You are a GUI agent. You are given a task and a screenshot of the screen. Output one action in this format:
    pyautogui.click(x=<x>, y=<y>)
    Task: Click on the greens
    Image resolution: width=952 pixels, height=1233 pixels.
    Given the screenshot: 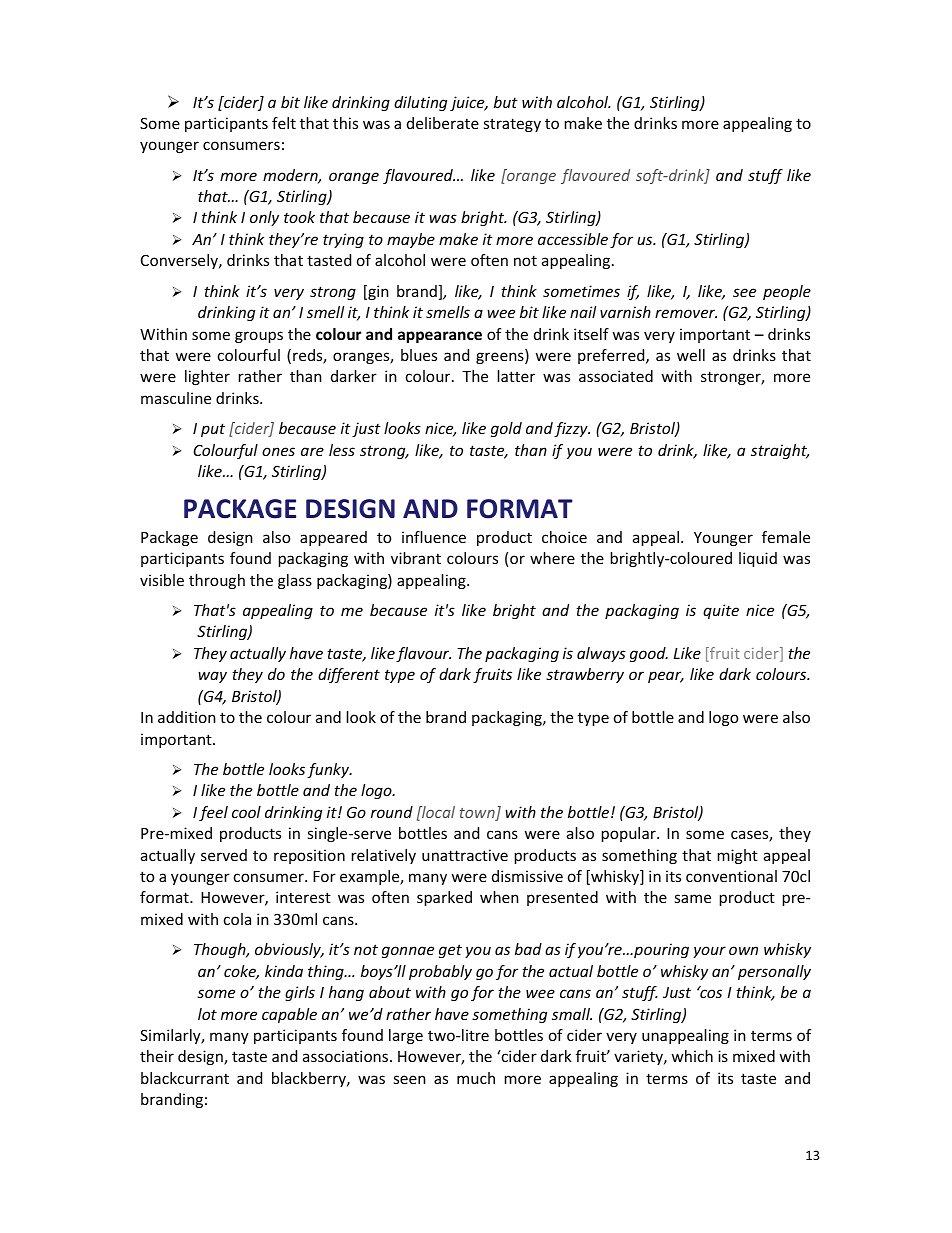 What is the action you would take?
    pyautogui.click(x=501, y=358)
